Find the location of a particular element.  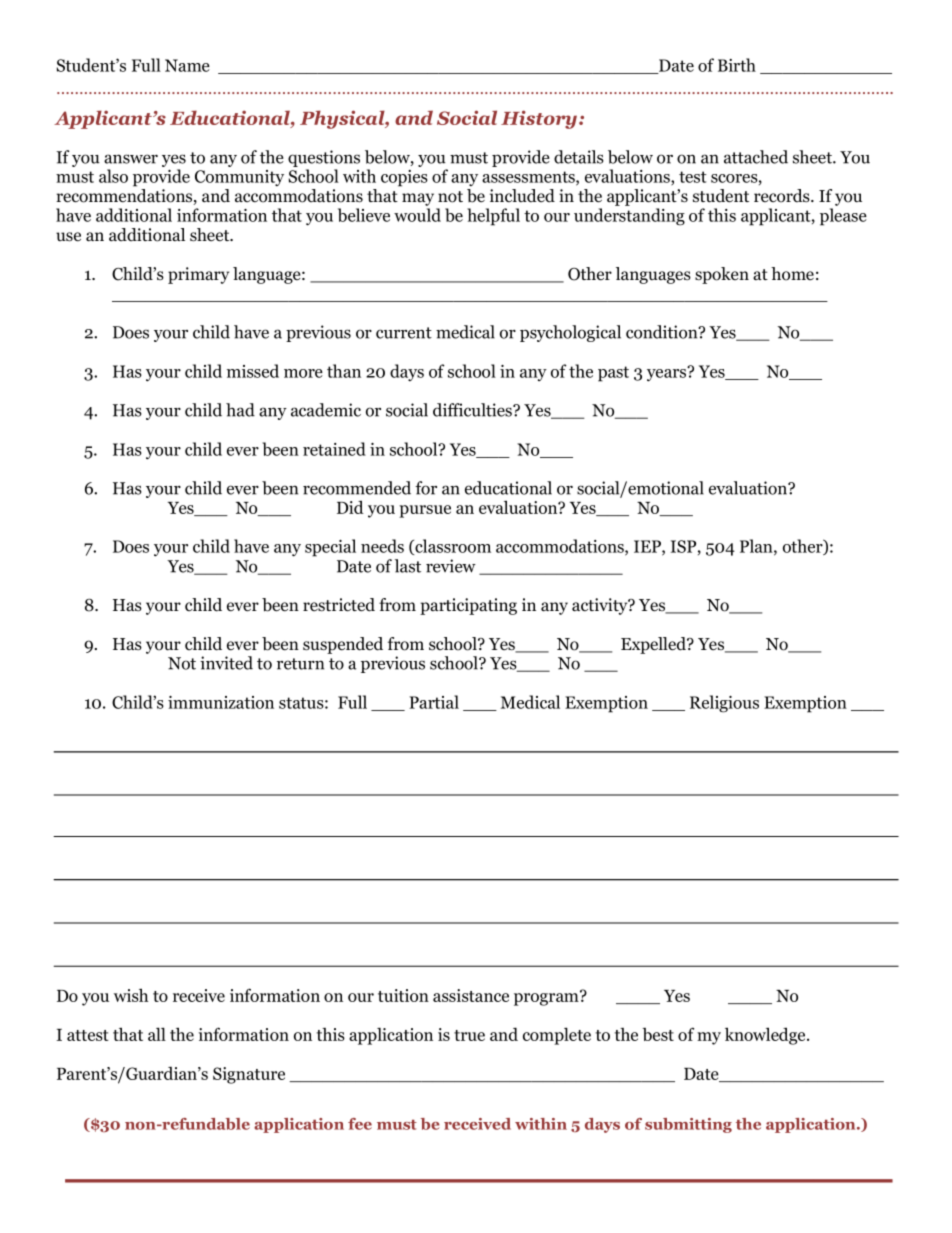

Expelled is located at coordinates (654, 645).
